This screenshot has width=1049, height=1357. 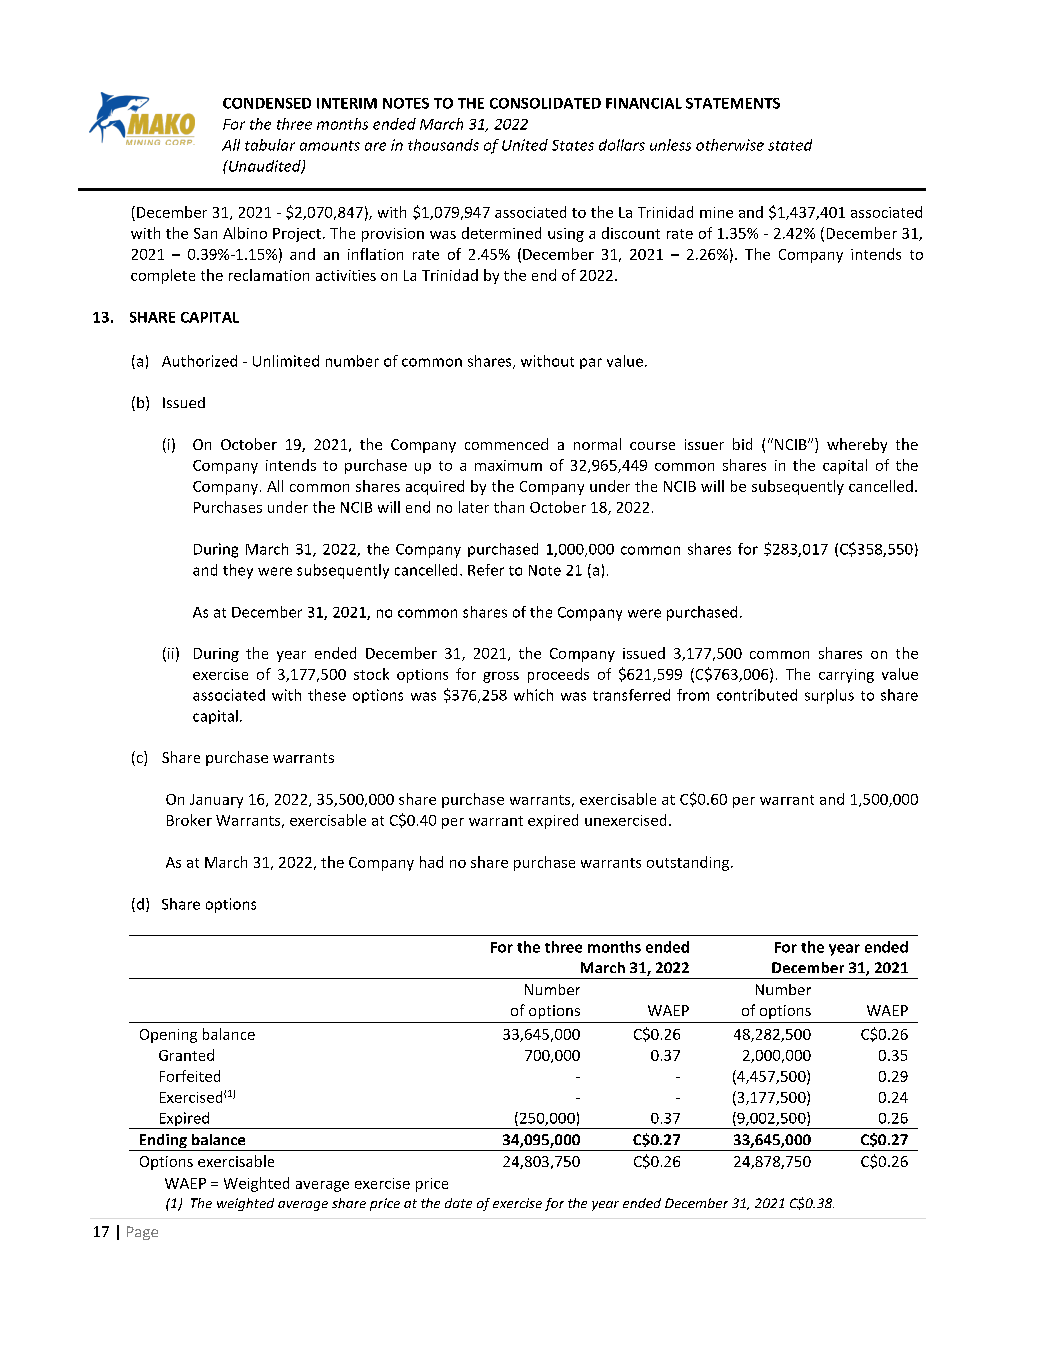 I want to click on Page, so click(x=142, y=1233).
